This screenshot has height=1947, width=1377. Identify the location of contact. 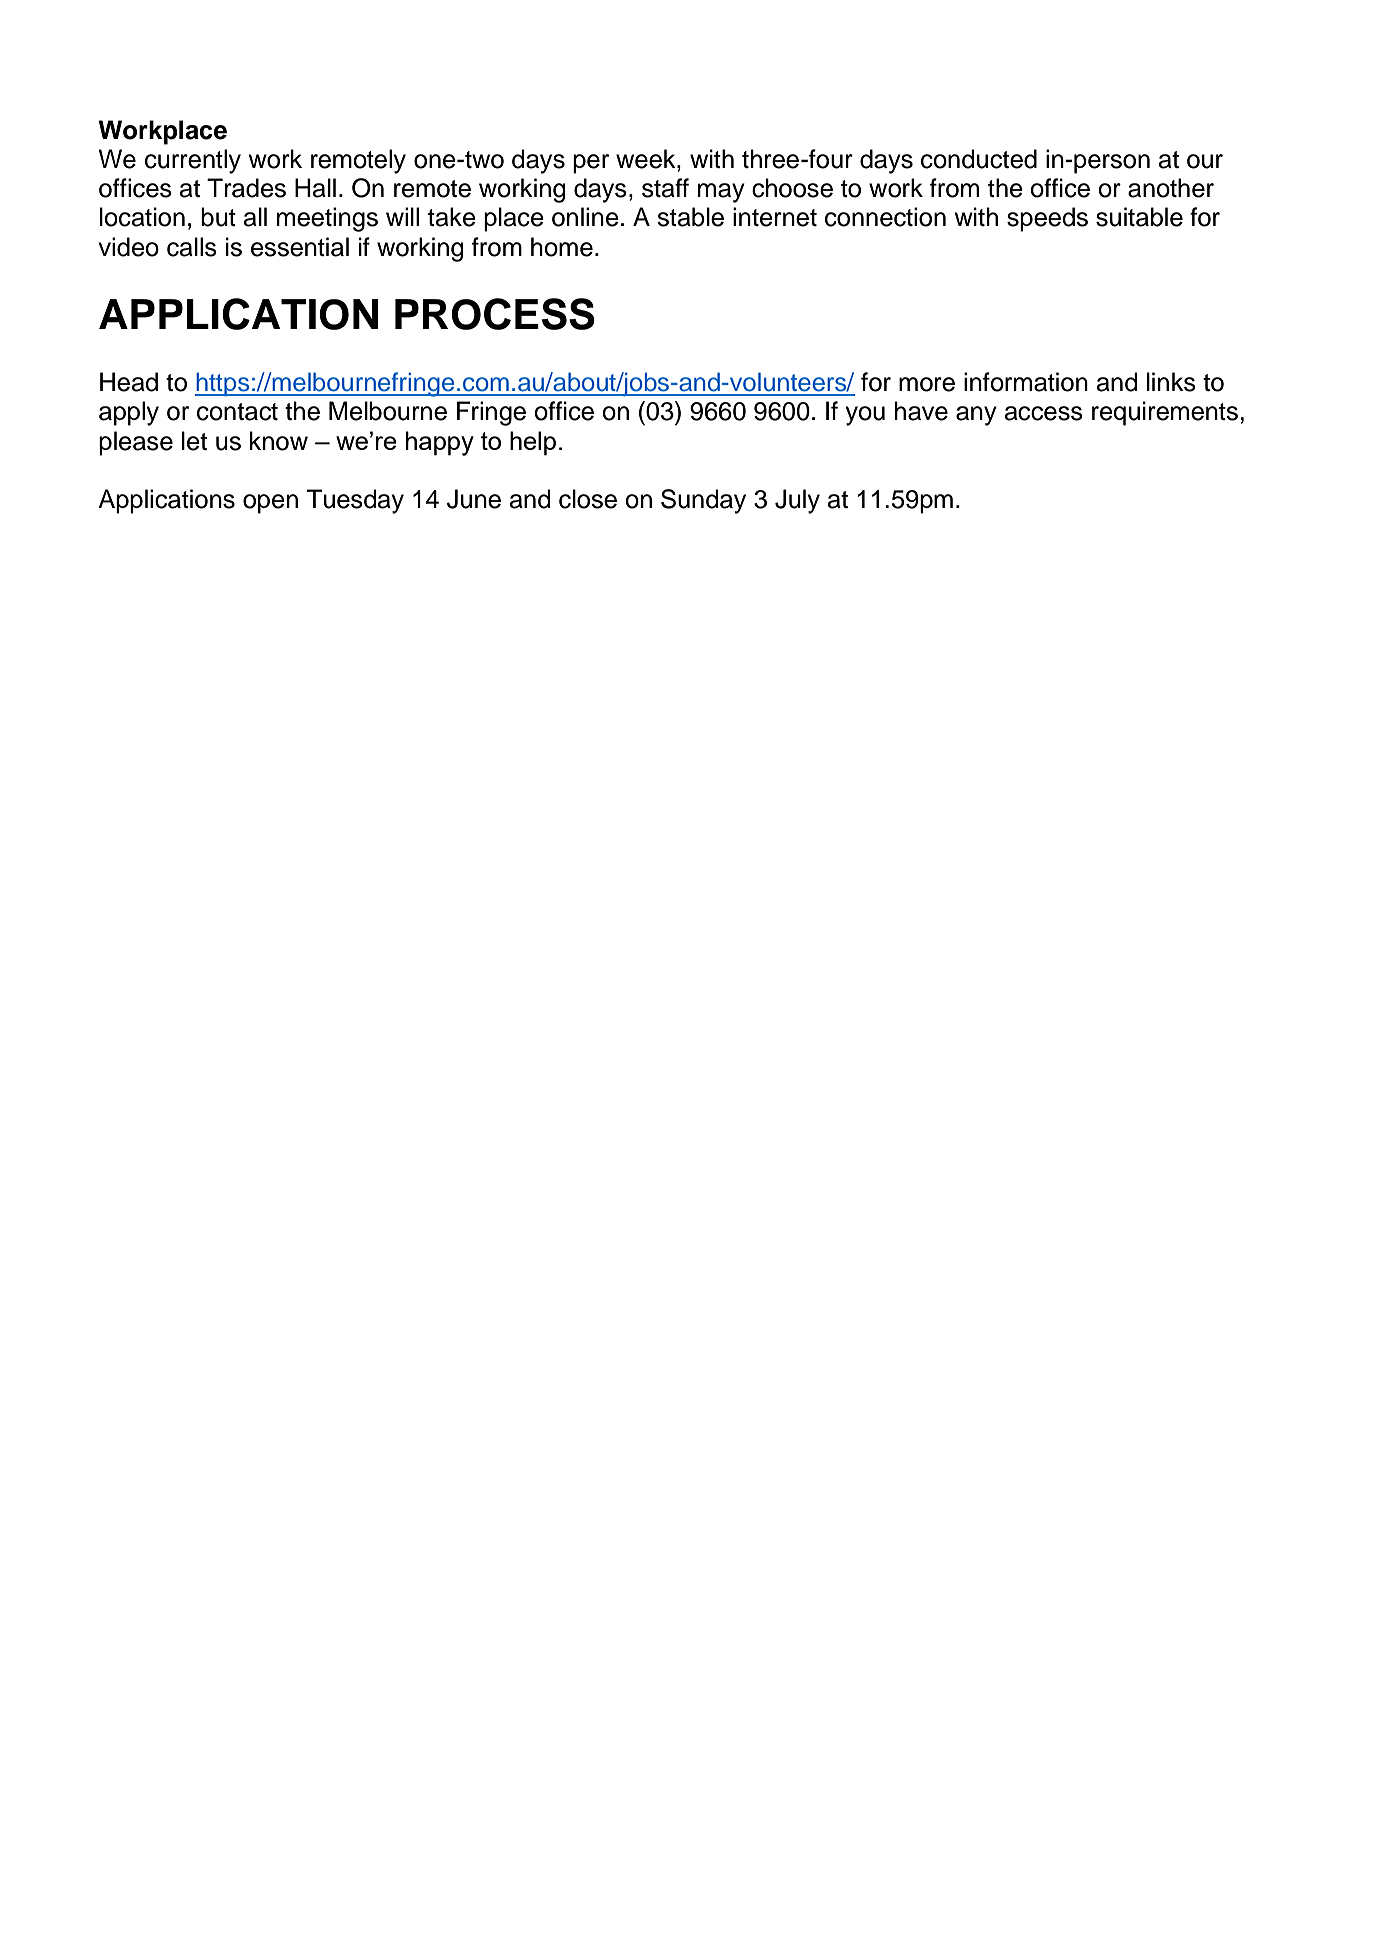
(237, 412).
